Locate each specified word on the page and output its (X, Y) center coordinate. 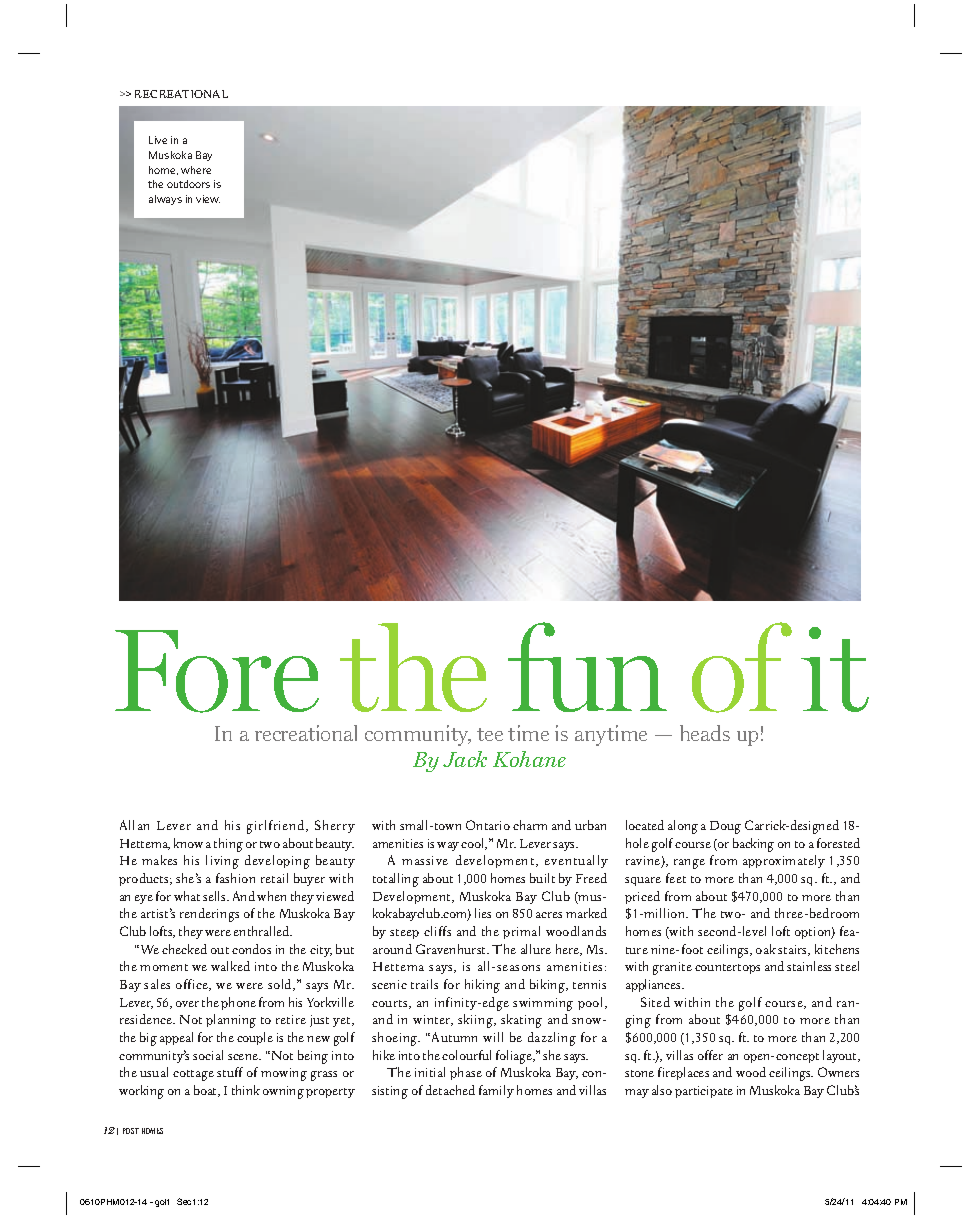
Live (158, 140)
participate (704, 1092)
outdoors (188, 184)
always (165, 200)
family (496, 1091)
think (246, 1090)
